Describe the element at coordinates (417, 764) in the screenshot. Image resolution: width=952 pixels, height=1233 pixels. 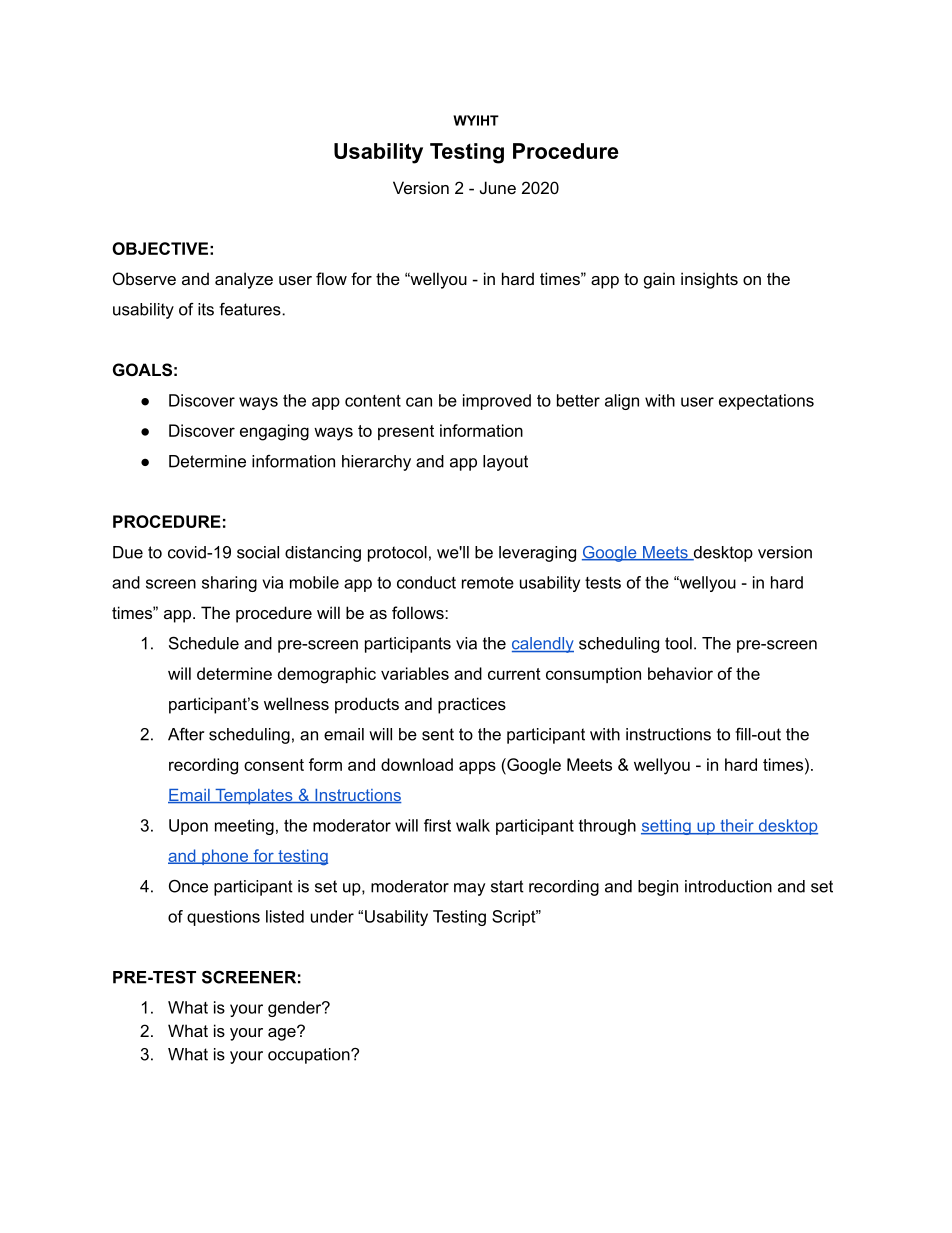
I see `download` at that location.
